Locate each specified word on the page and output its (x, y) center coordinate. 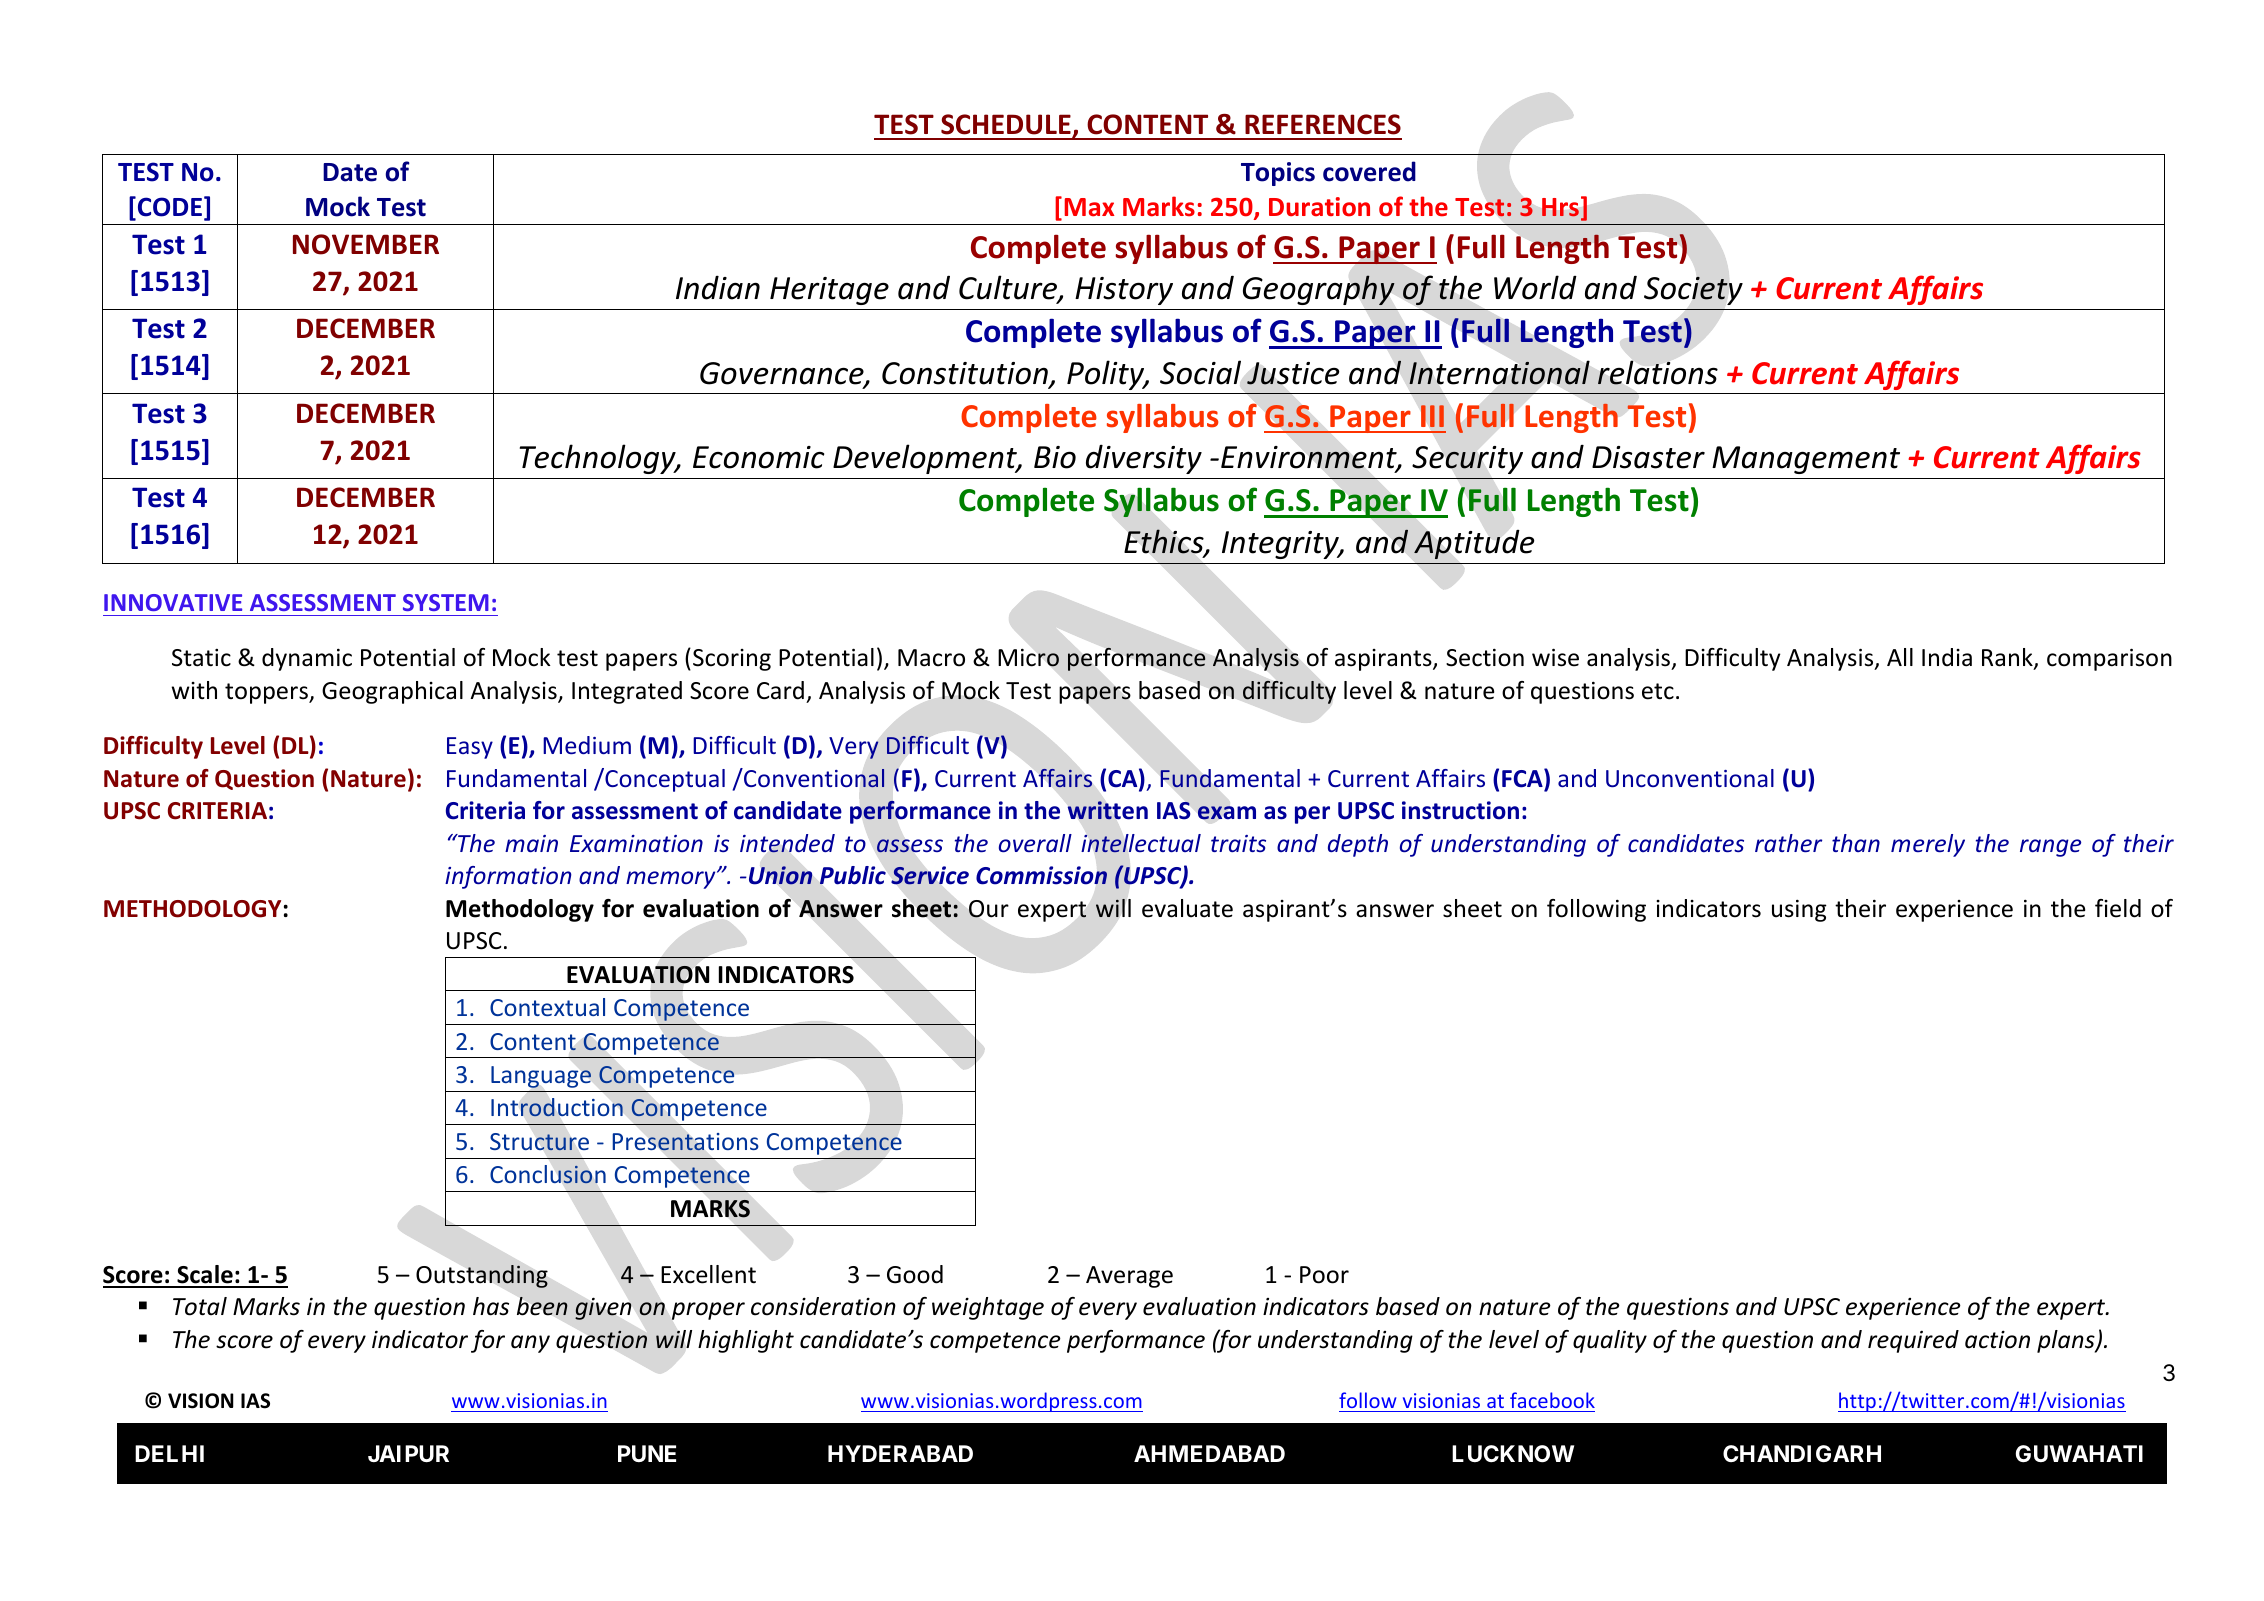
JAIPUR (408, 1454)
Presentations (685, 1142)
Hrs (1560, 207)
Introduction (557, 1107)
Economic (758, 457)
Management (1806, 460)
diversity (1144, 459)
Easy (470, 748)
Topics (1278, 174)
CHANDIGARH (1802, 1453)
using (1799, 910)
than (1856, 843)
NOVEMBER (366, 244)
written (1108, 810)
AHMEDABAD (1209, 1453)
